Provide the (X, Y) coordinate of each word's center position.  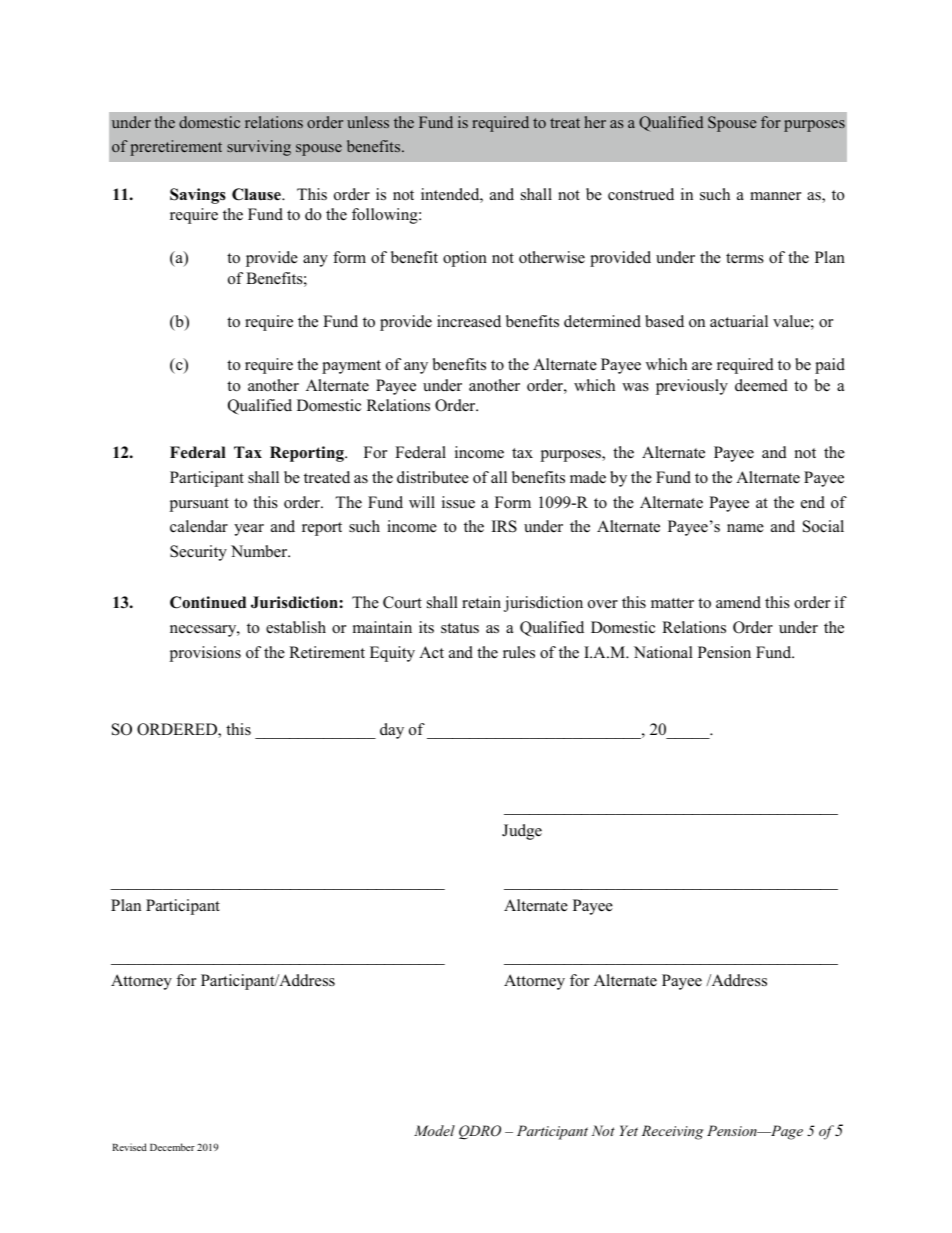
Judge (522, 832)
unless (368, 122)
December (172, 1147)
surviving (259, 148)
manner (775, 196)
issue (458, 502)
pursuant (199, 505)
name (745, 528)
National (663, 652)
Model (434, 1130)
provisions (205, 654)
